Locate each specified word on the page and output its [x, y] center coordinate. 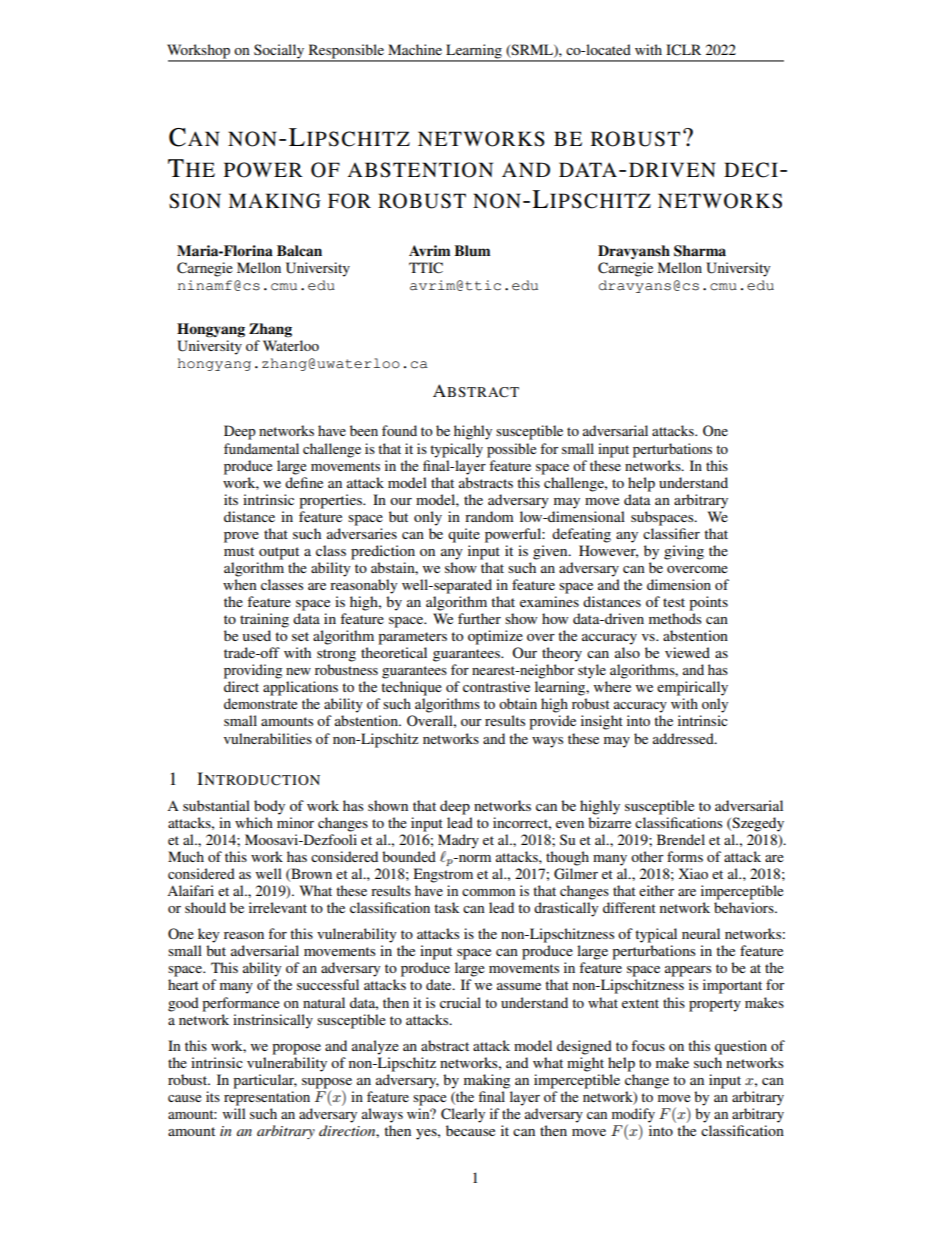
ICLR [683, 50]
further [479, 618]
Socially [279, 52]
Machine [415, 49]
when [240, 584]
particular [265, 1081]
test [674, 602]
